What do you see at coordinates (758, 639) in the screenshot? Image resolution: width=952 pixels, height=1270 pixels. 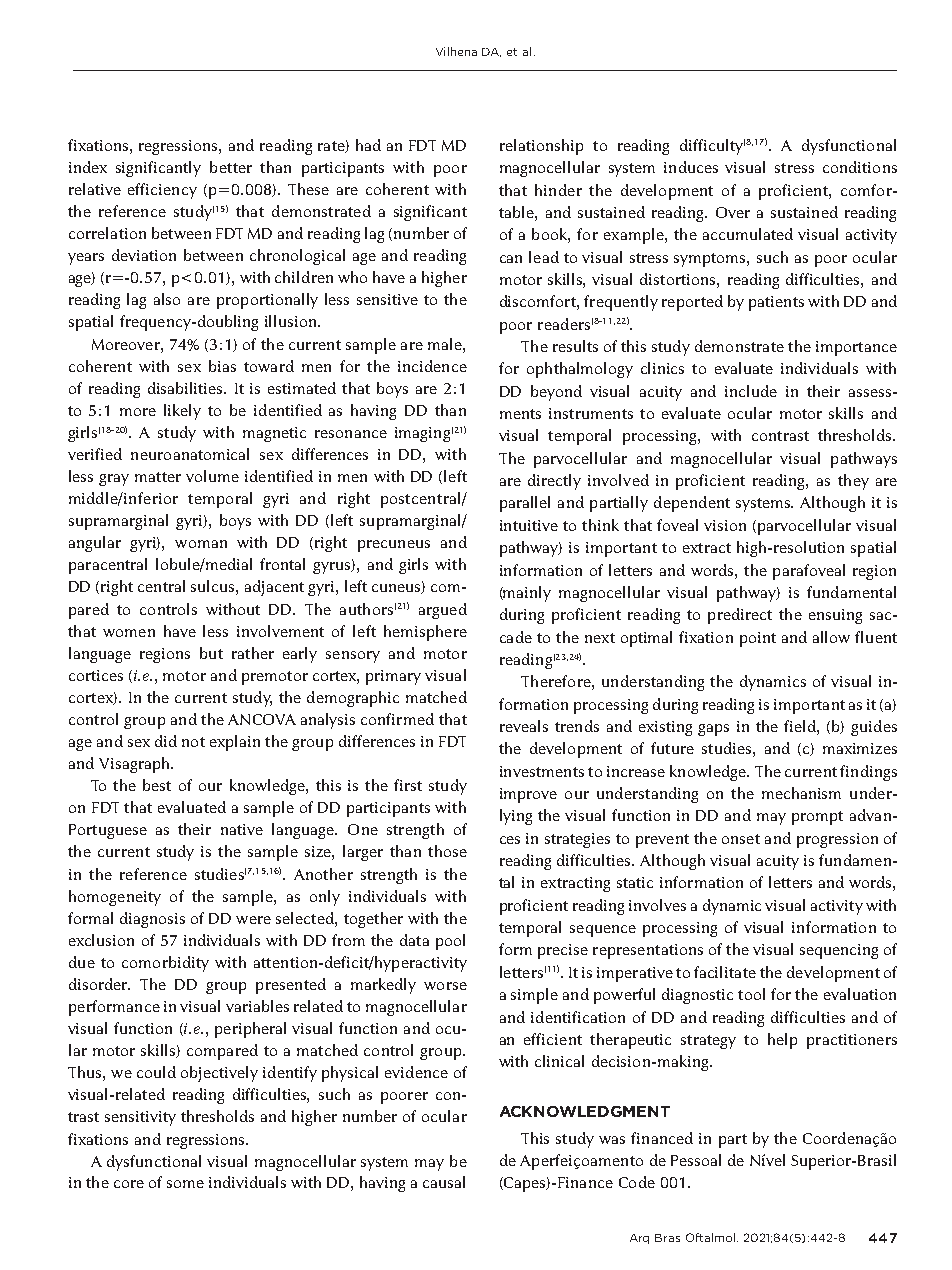 I see `point` at bounding box center [758, 639].
